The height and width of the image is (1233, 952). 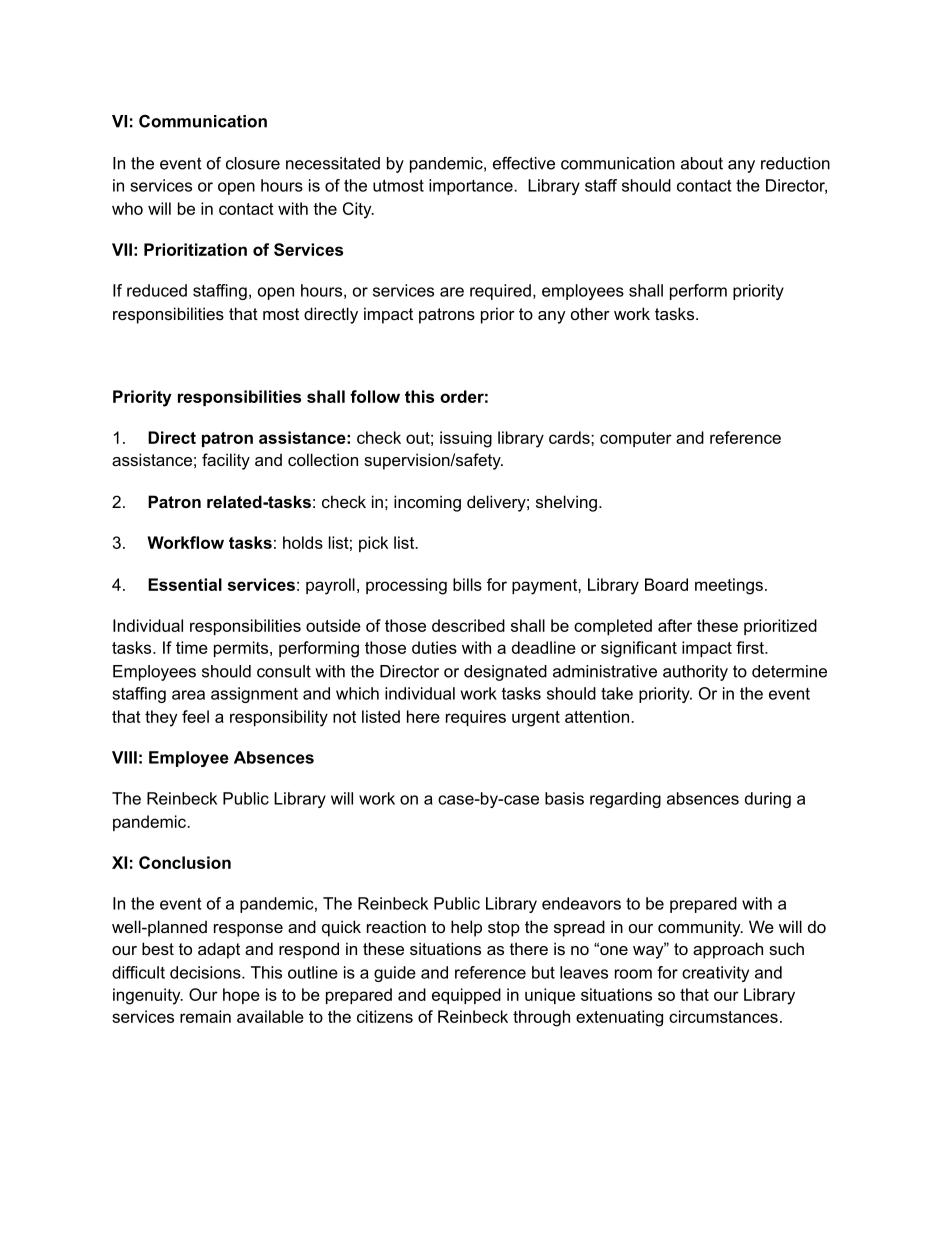 I want to click on closure, so click(x=253, y=163).
